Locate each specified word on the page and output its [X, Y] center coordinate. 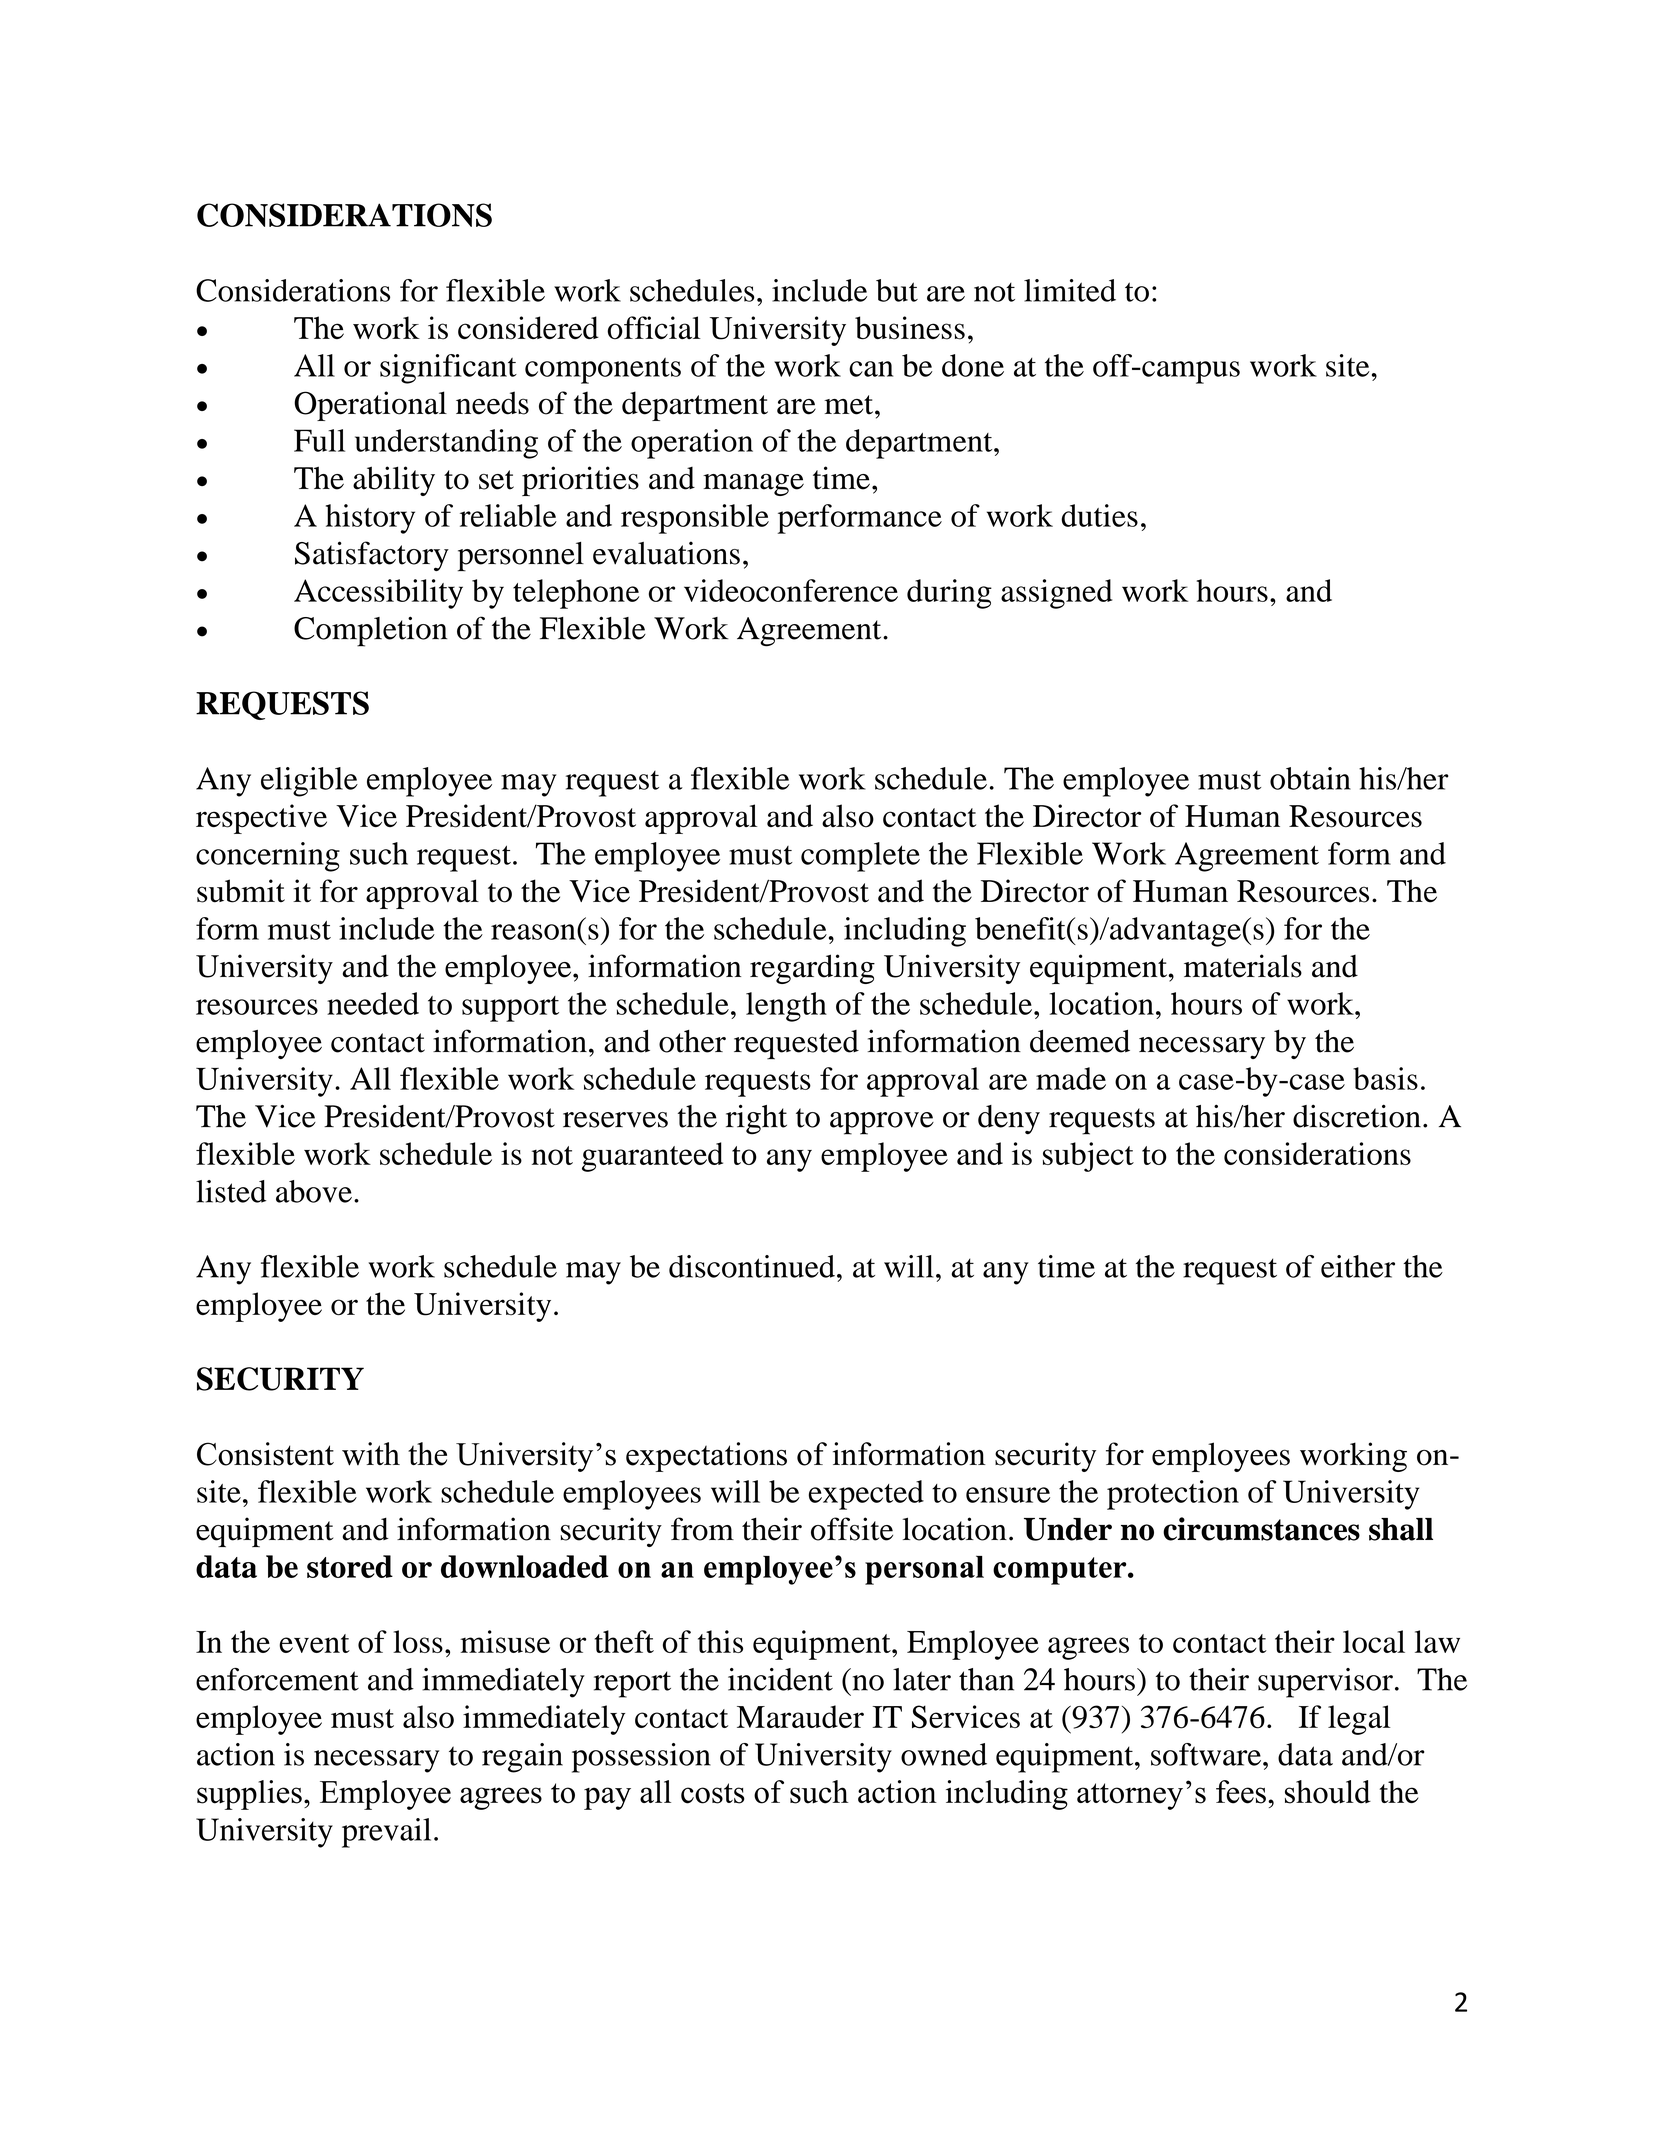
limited [1070, 290]
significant [448, 369]
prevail [386, 1833]
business [910, 328]
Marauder [800, 1716]
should [1328, 1792]
